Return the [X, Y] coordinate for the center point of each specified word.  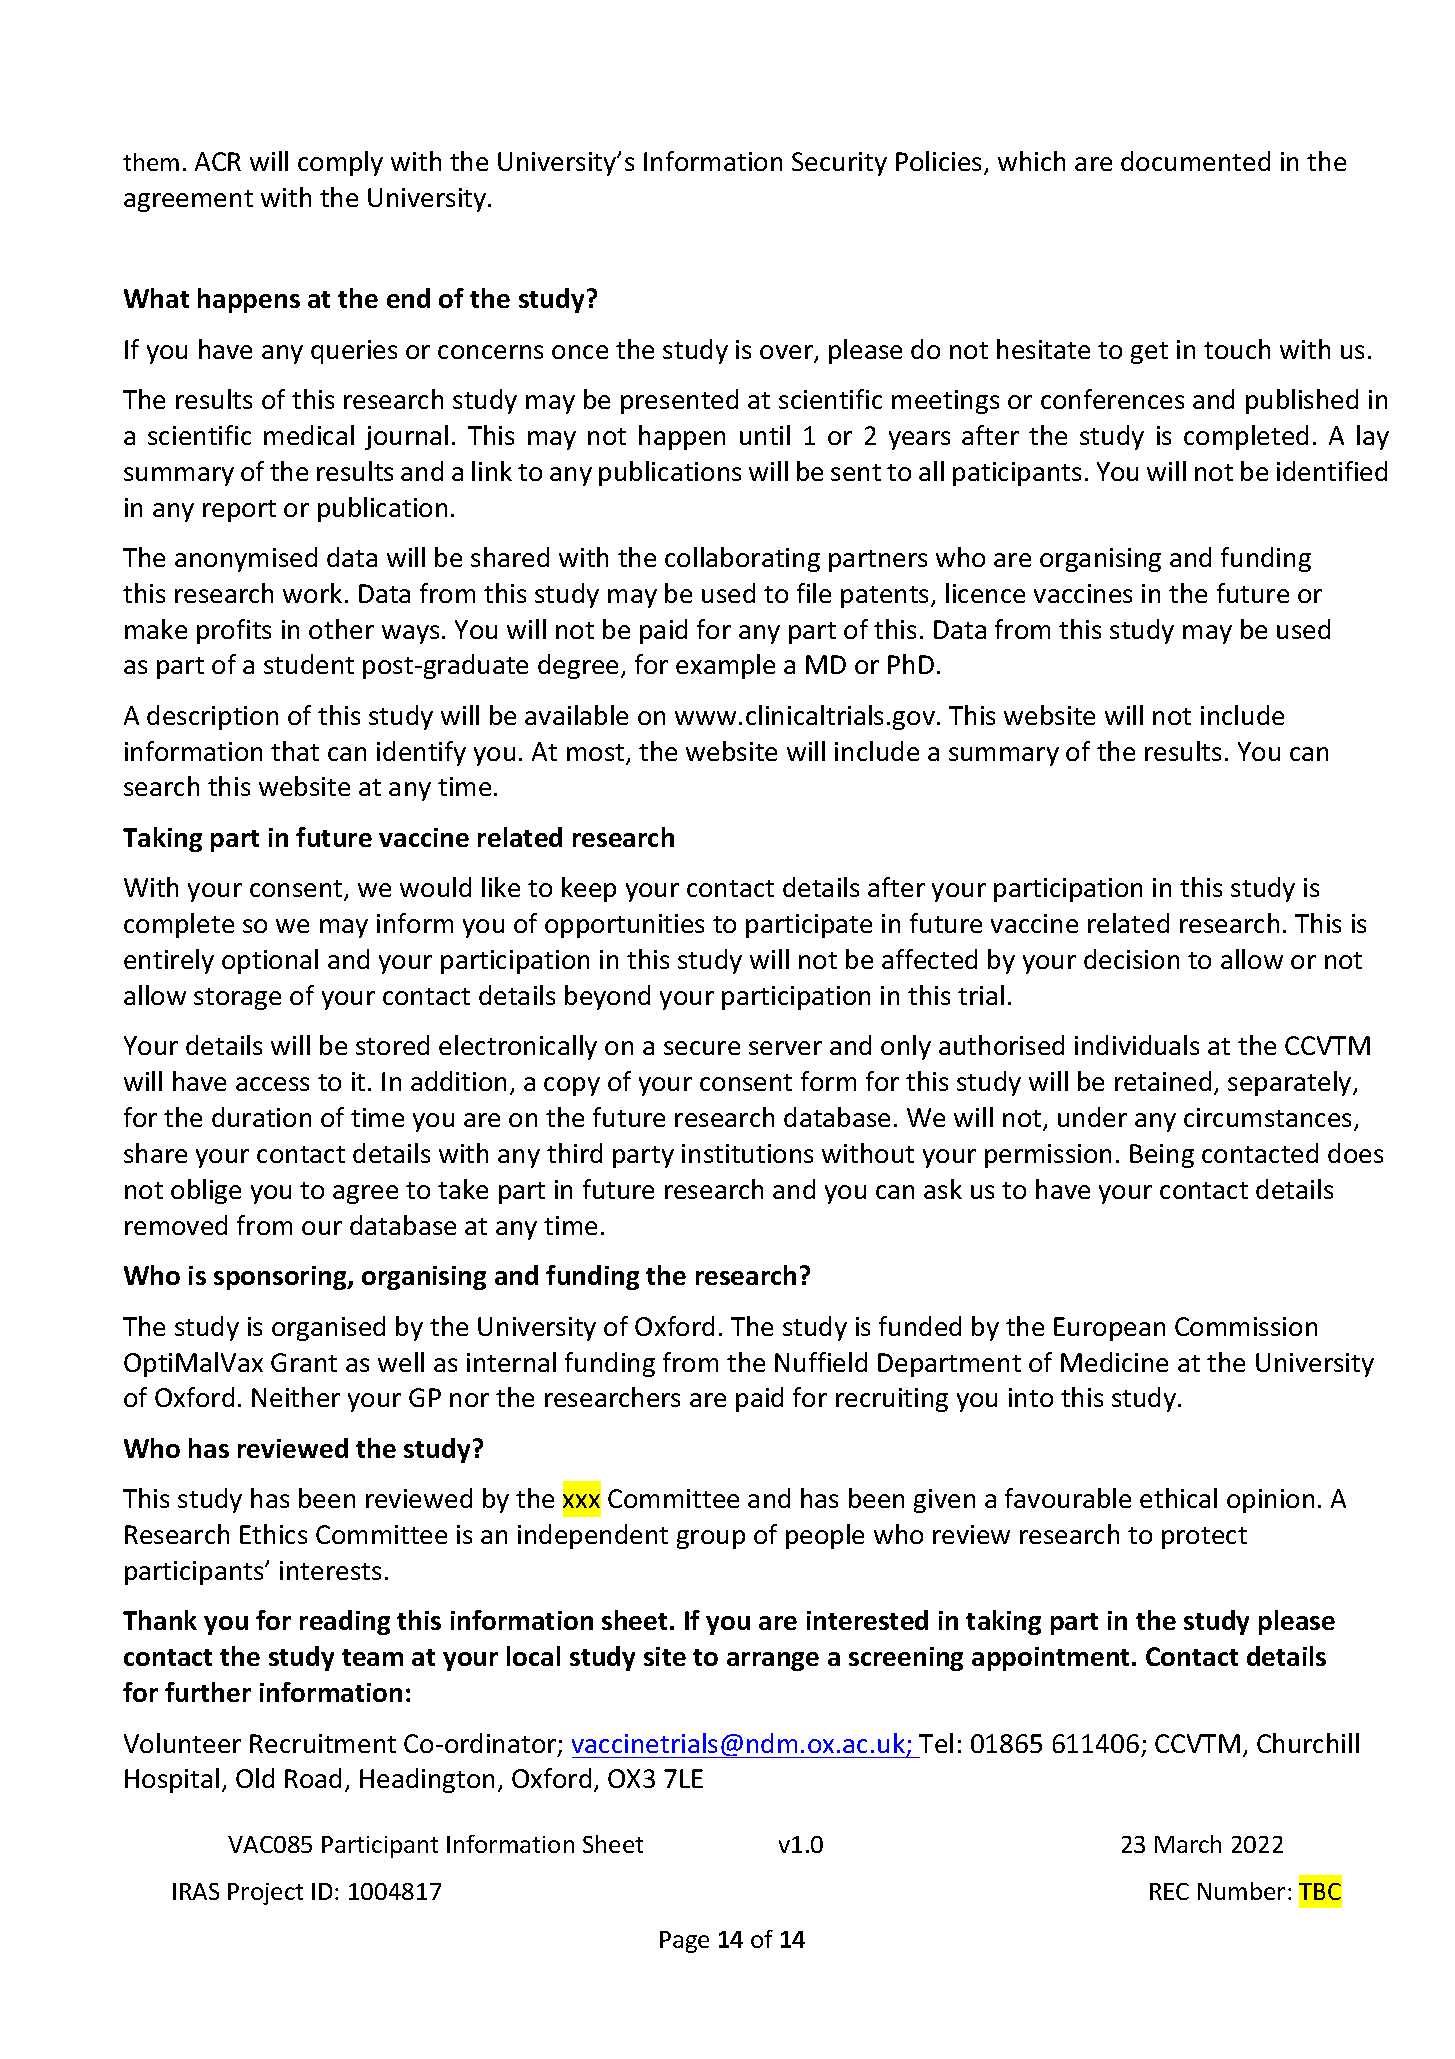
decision [1131, 959]
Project [265, 1894]
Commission [1246, 1326]
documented [1195, 161]
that [295, 751]
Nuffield [821, 1362]
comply [340, 163]
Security [839, 164]
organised [328, 1328]
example [725, 666]
